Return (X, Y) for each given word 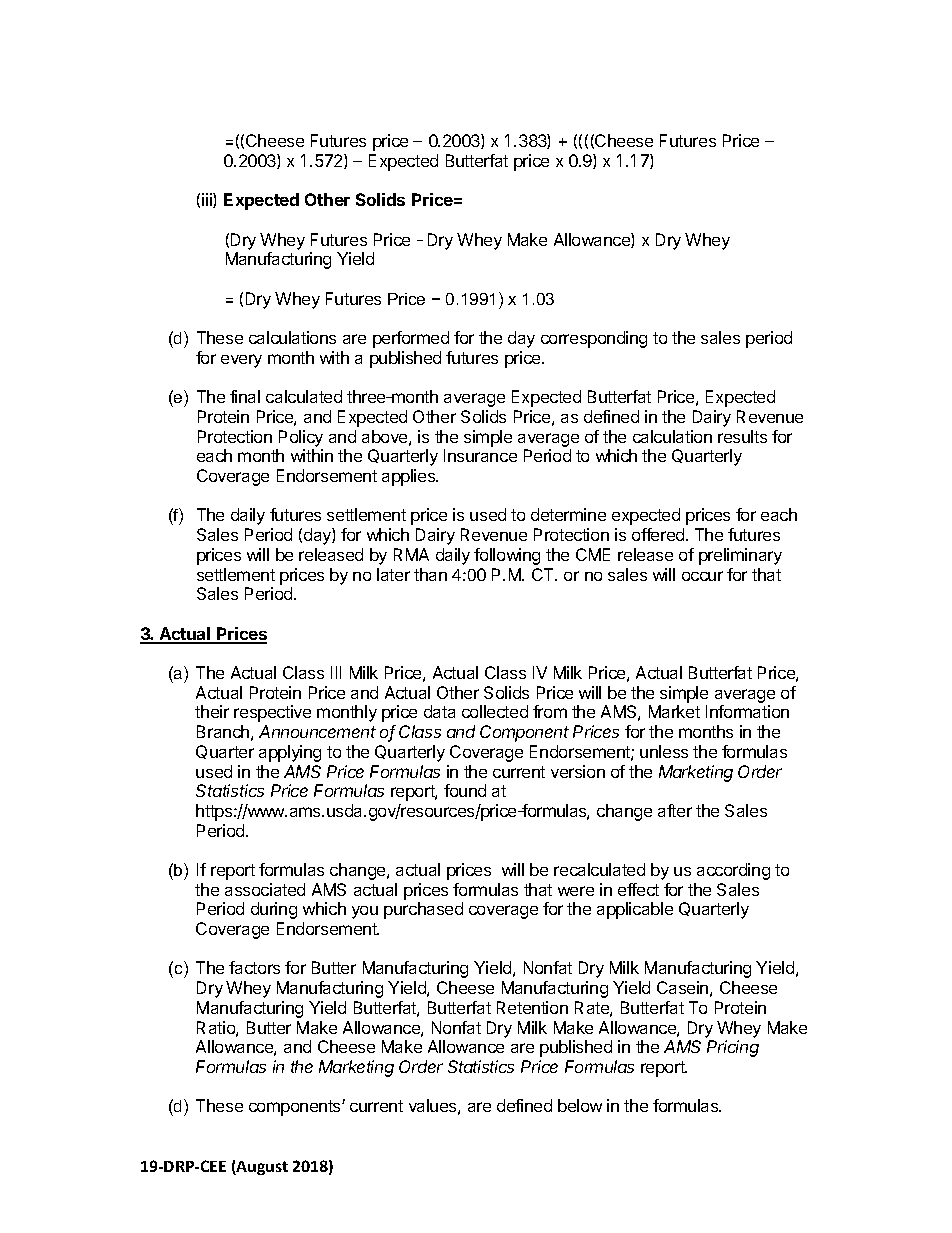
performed (411, 339)
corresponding (594, 339)
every (241, 361)
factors (254, 967)
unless (664, 751)
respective (272, 713)
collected (495, 711)
